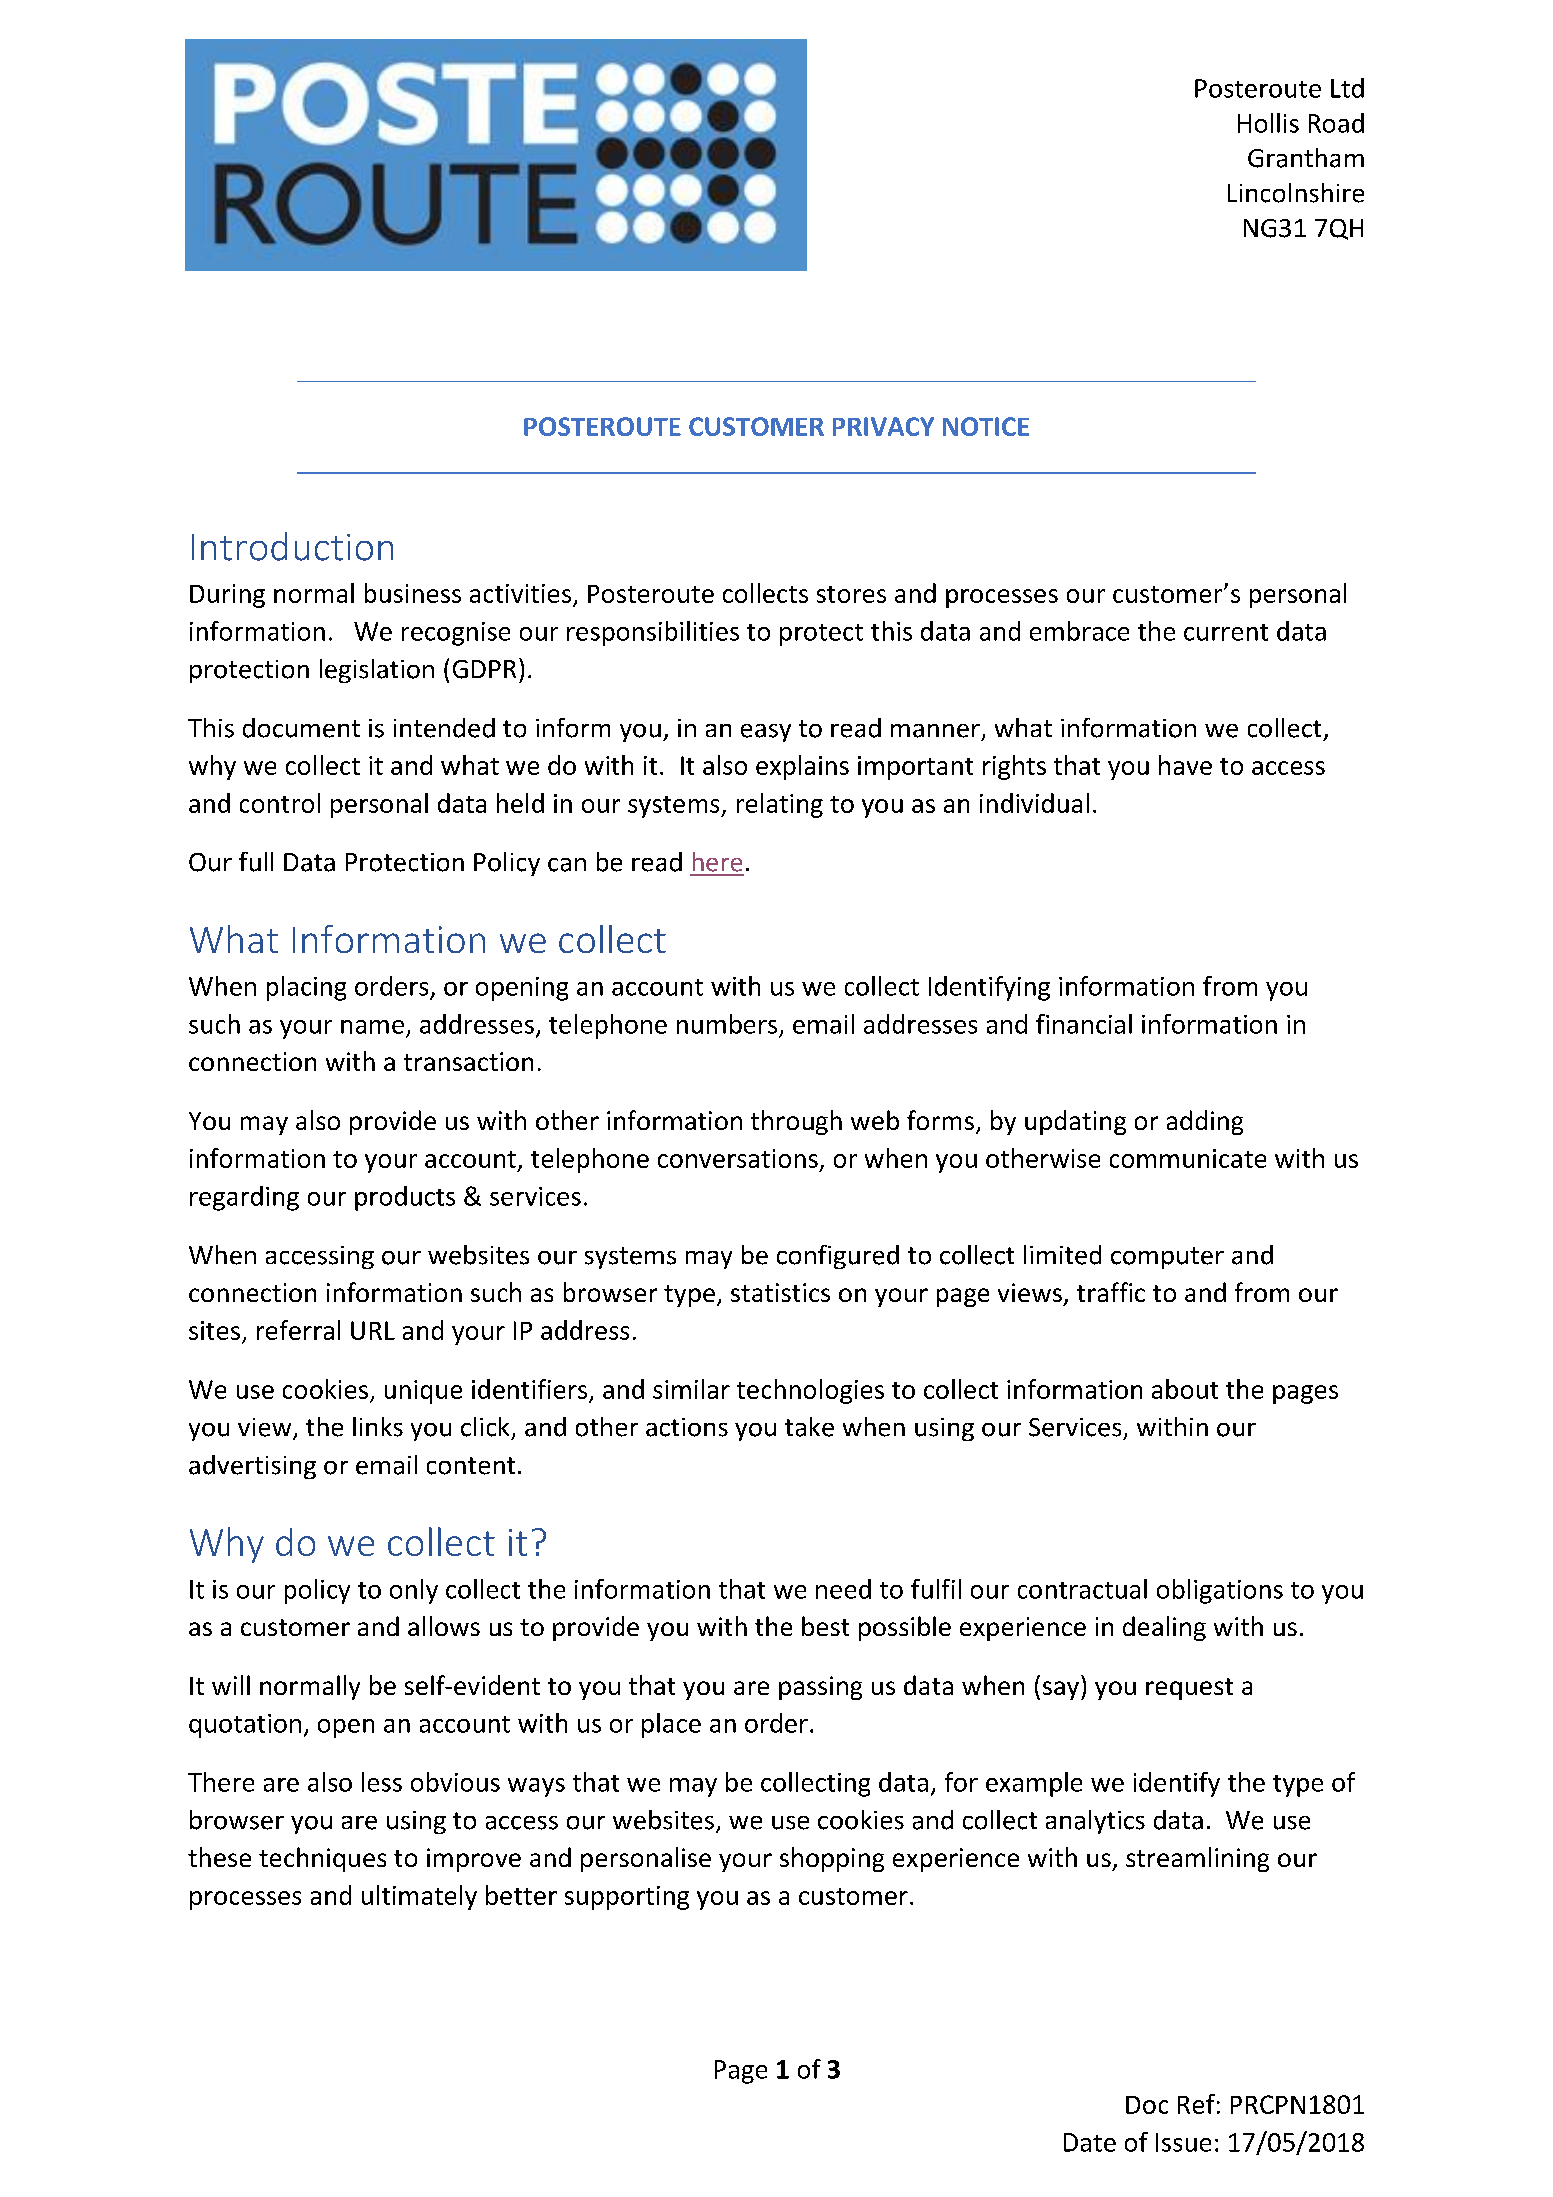  What do you see at coordinates (292, 546) in the screenshot?
I see `Introduction` at bounding box center [292, 546].
